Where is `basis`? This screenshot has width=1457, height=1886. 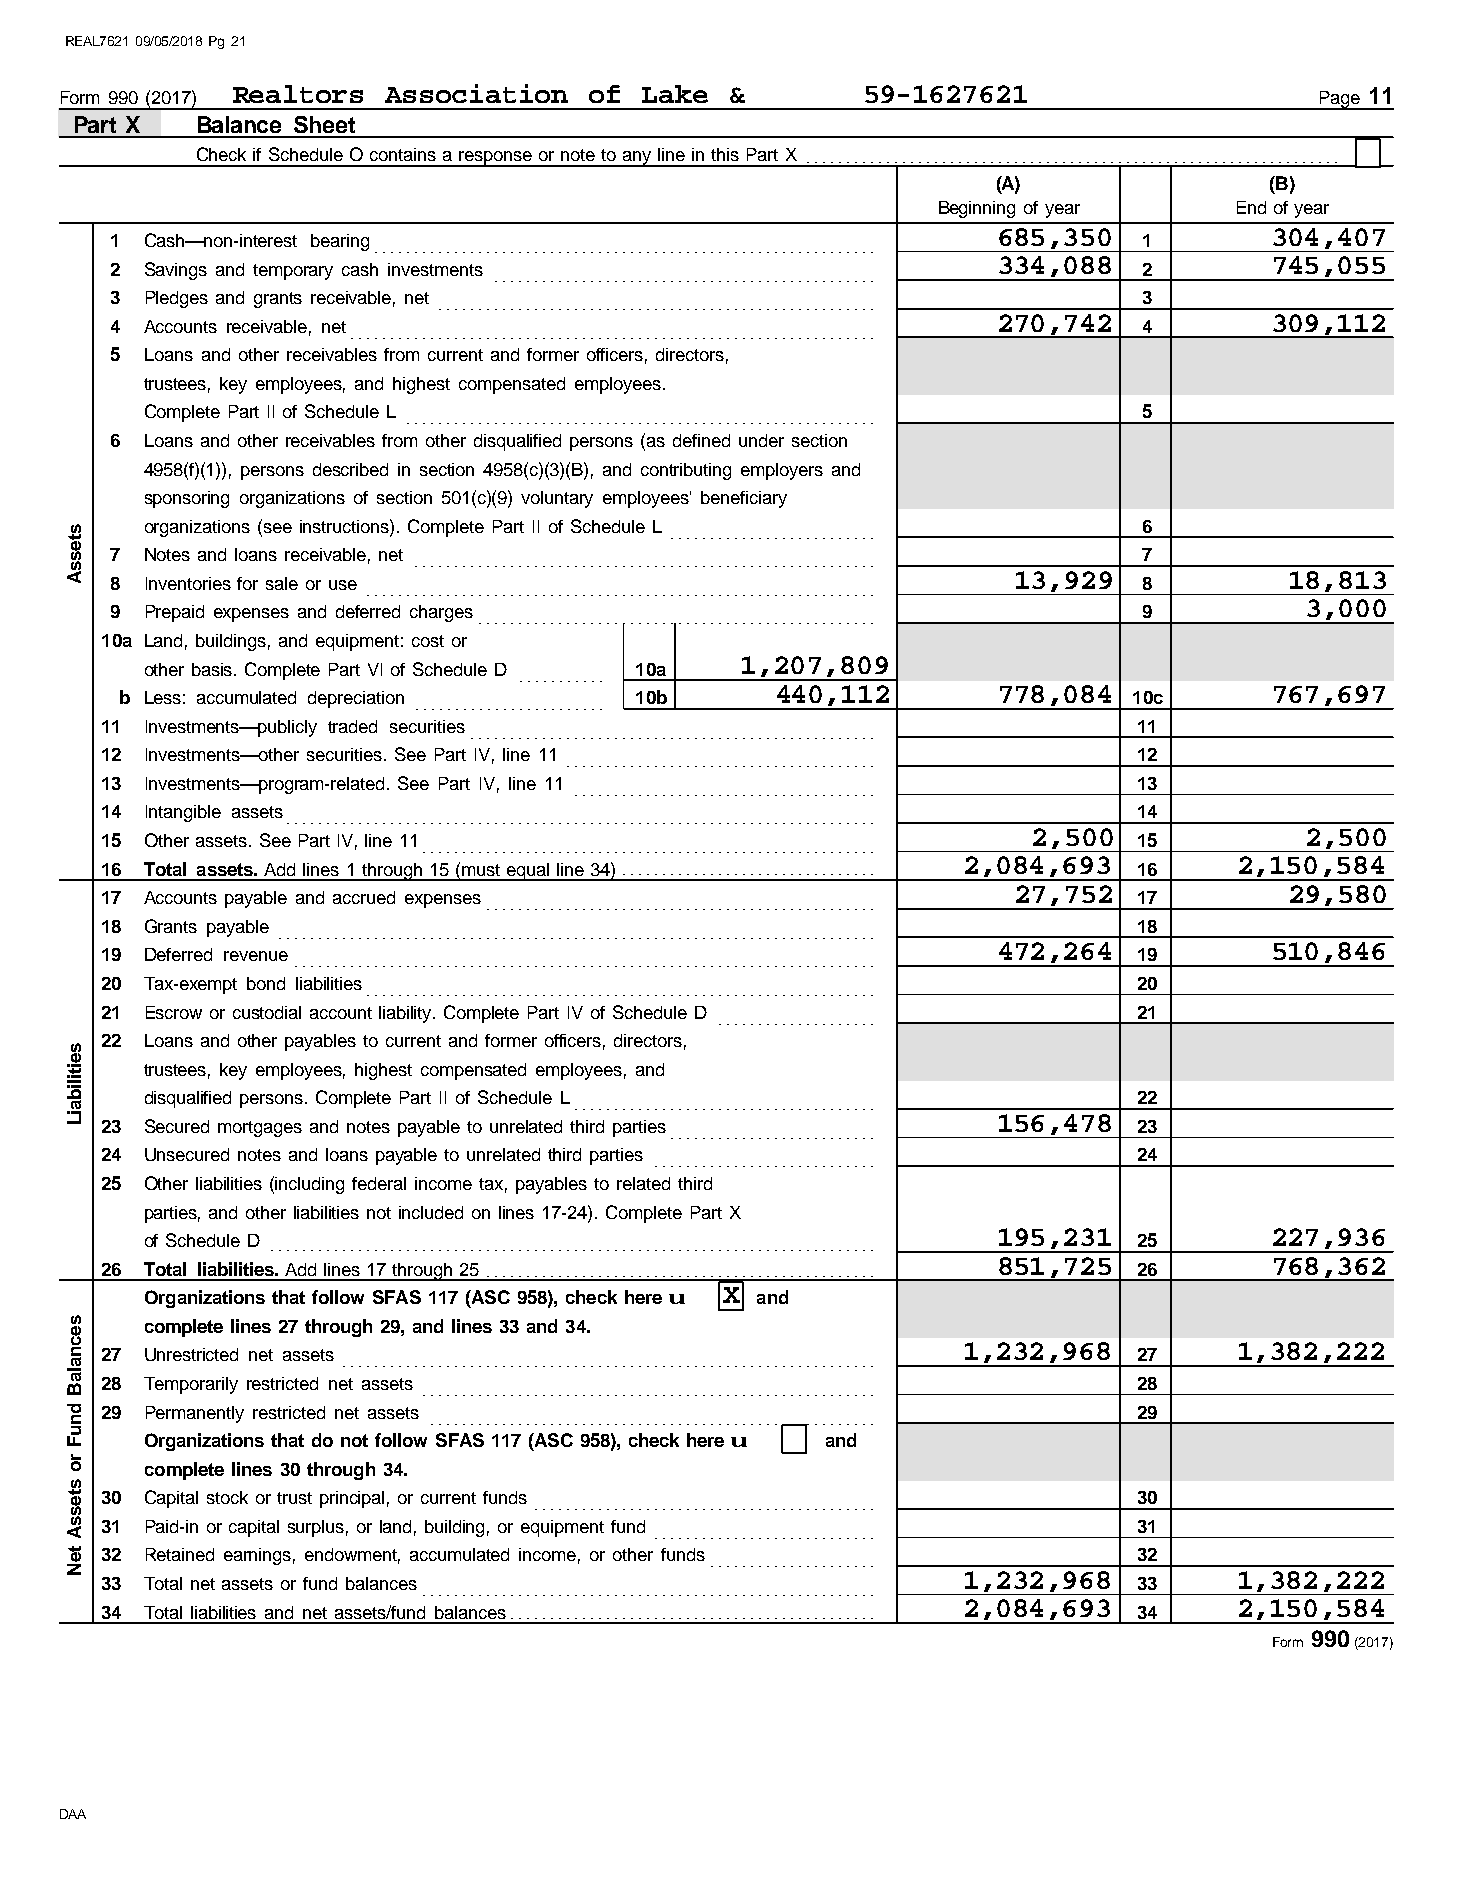
basis is located at coordinates (213, 669).
